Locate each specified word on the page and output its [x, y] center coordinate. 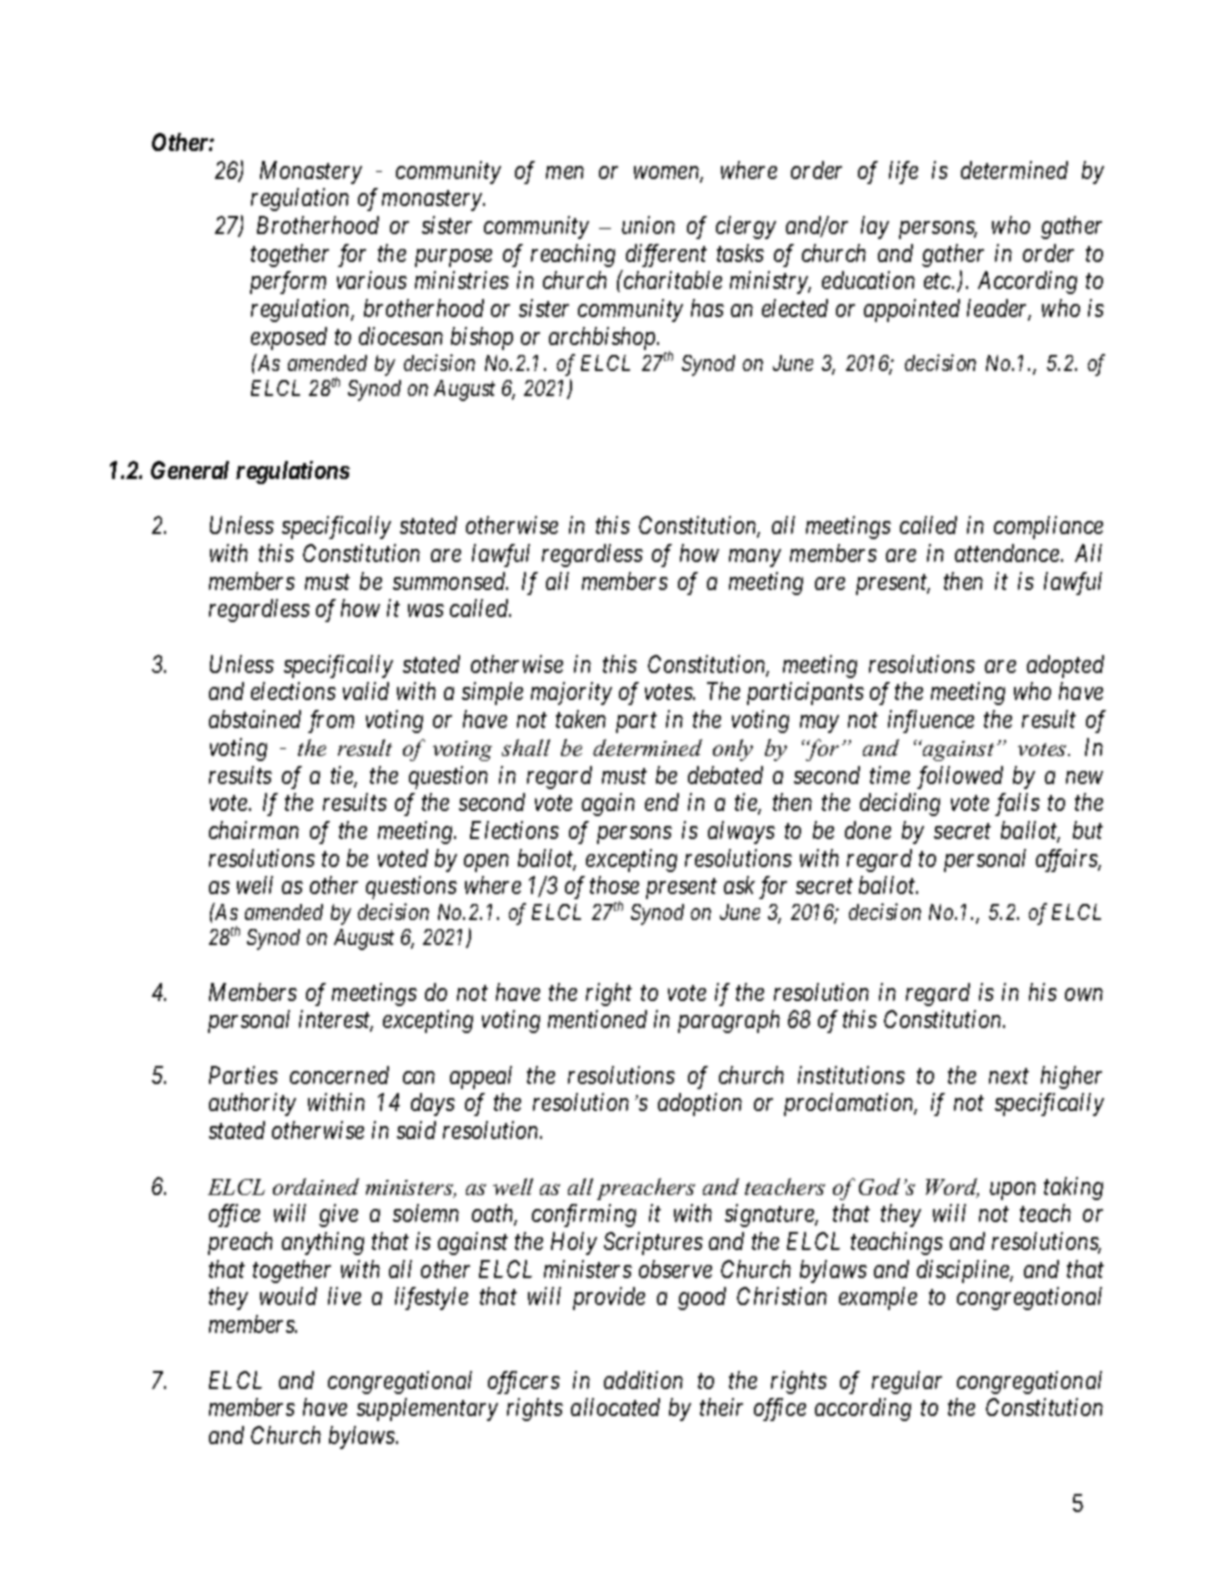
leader [999, 309]
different [666, 255]
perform [288, 282]
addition [643, 1380]
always [741, 832]
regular [907, 1382]
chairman [254, 830]
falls [1017, 804]
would [288, 1296]
